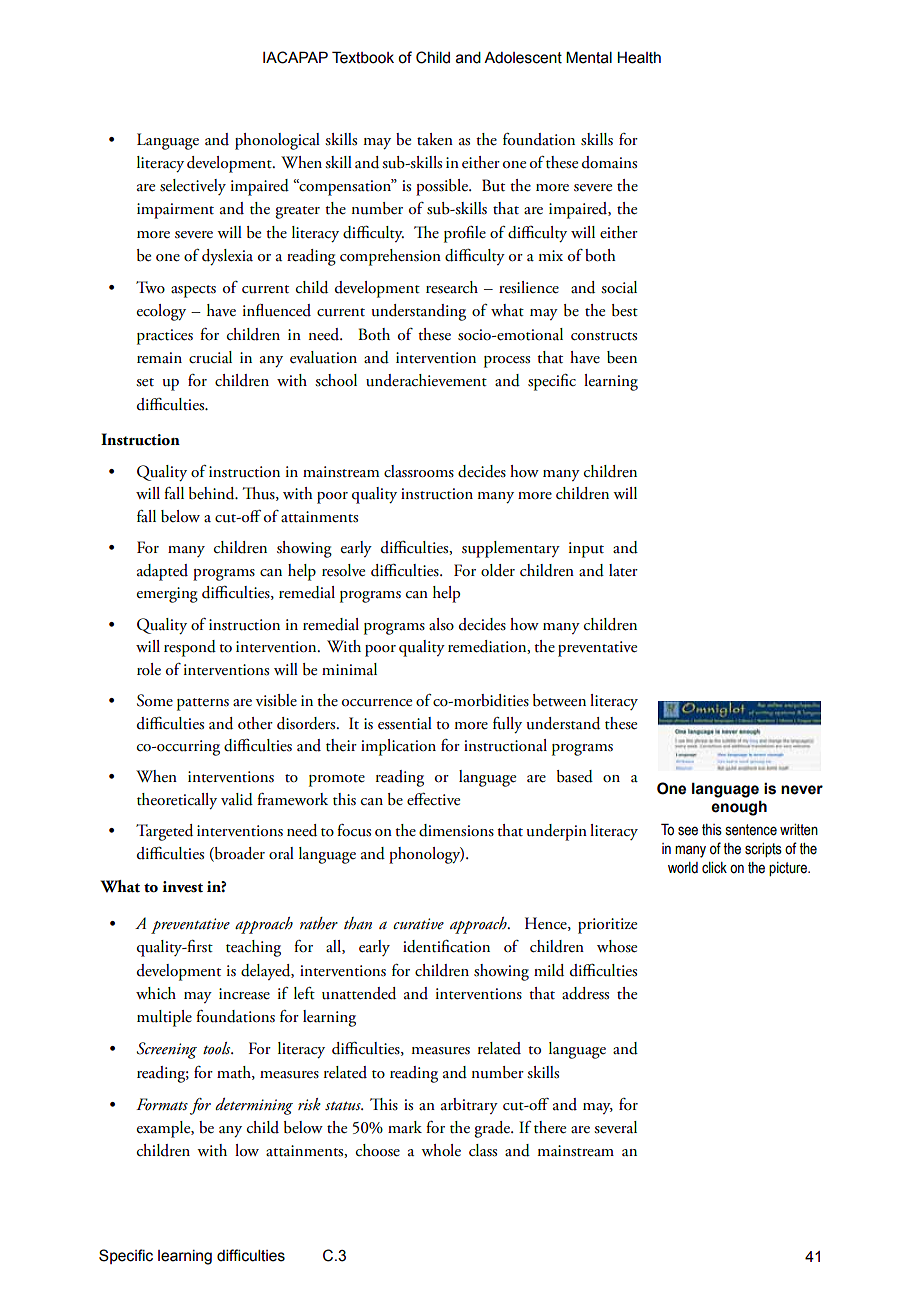 The height and width of the screenshot is (1308, 924). Describe the element at coordinates (277, 141) in the screenshot. I see `phonological` at that location.
